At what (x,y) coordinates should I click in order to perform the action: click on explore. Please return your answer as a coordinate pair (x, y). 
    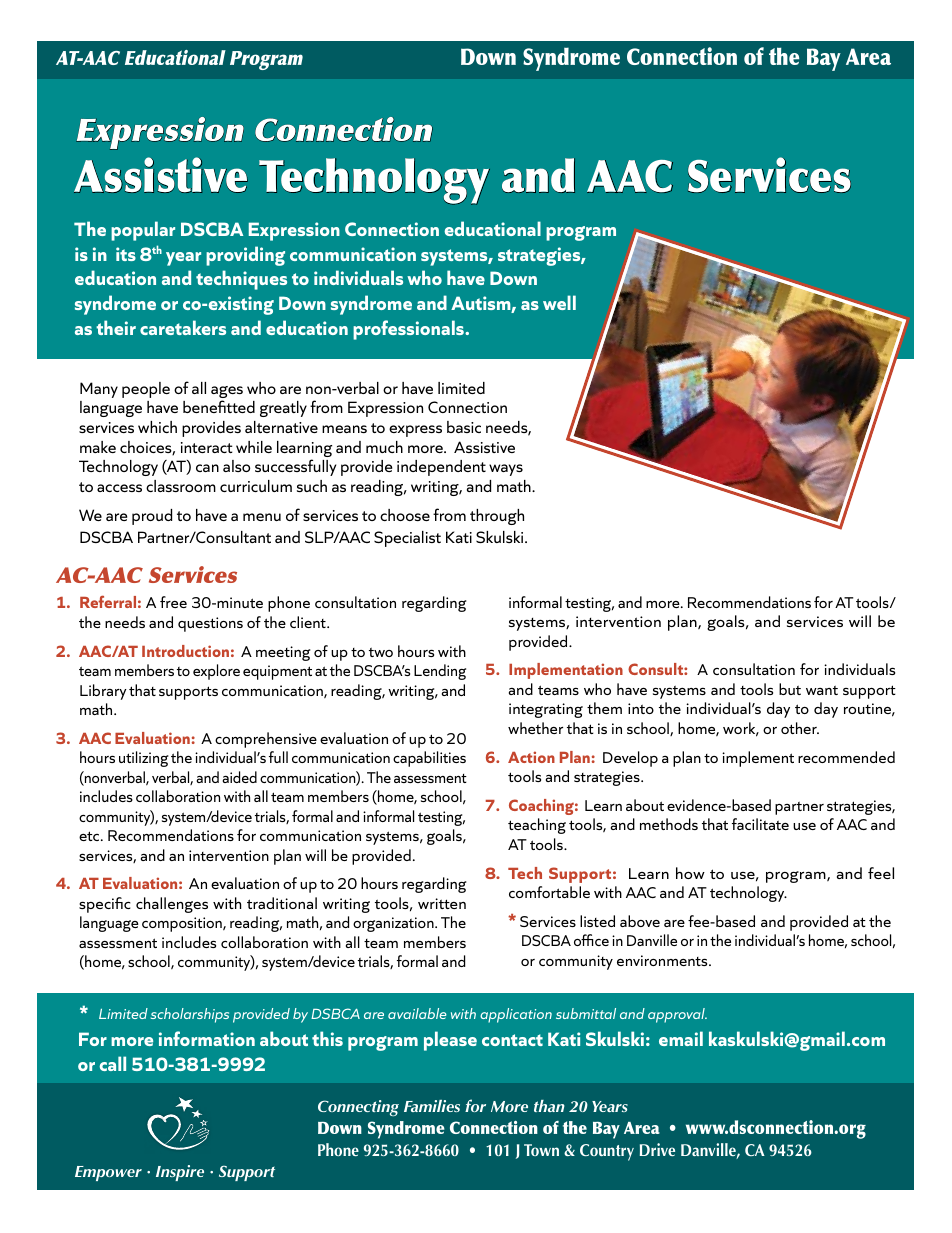
    Looking at the image, I should click on (216, 672).
